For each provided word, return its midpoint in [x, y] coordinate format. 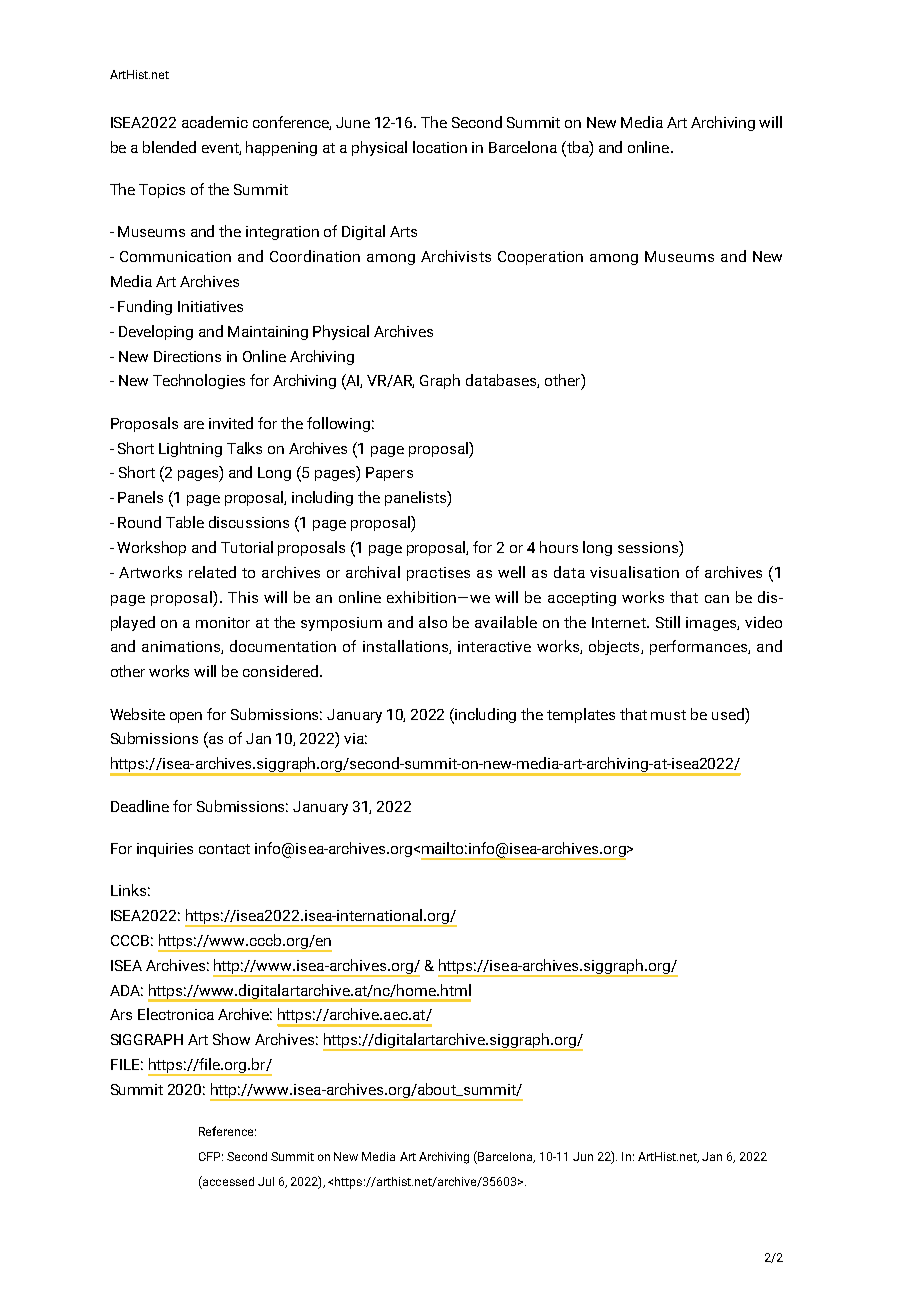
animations [182, 647]
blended [169, 147]
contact [224, 849]
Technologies [199, 381]
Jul [266, 1181]
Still [668, 622]
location [440, 147]
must [668, 715]
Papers [389, 474]
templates [581, 715]
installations [406, 647]
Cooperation [540, 258]
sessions [649, 547]
